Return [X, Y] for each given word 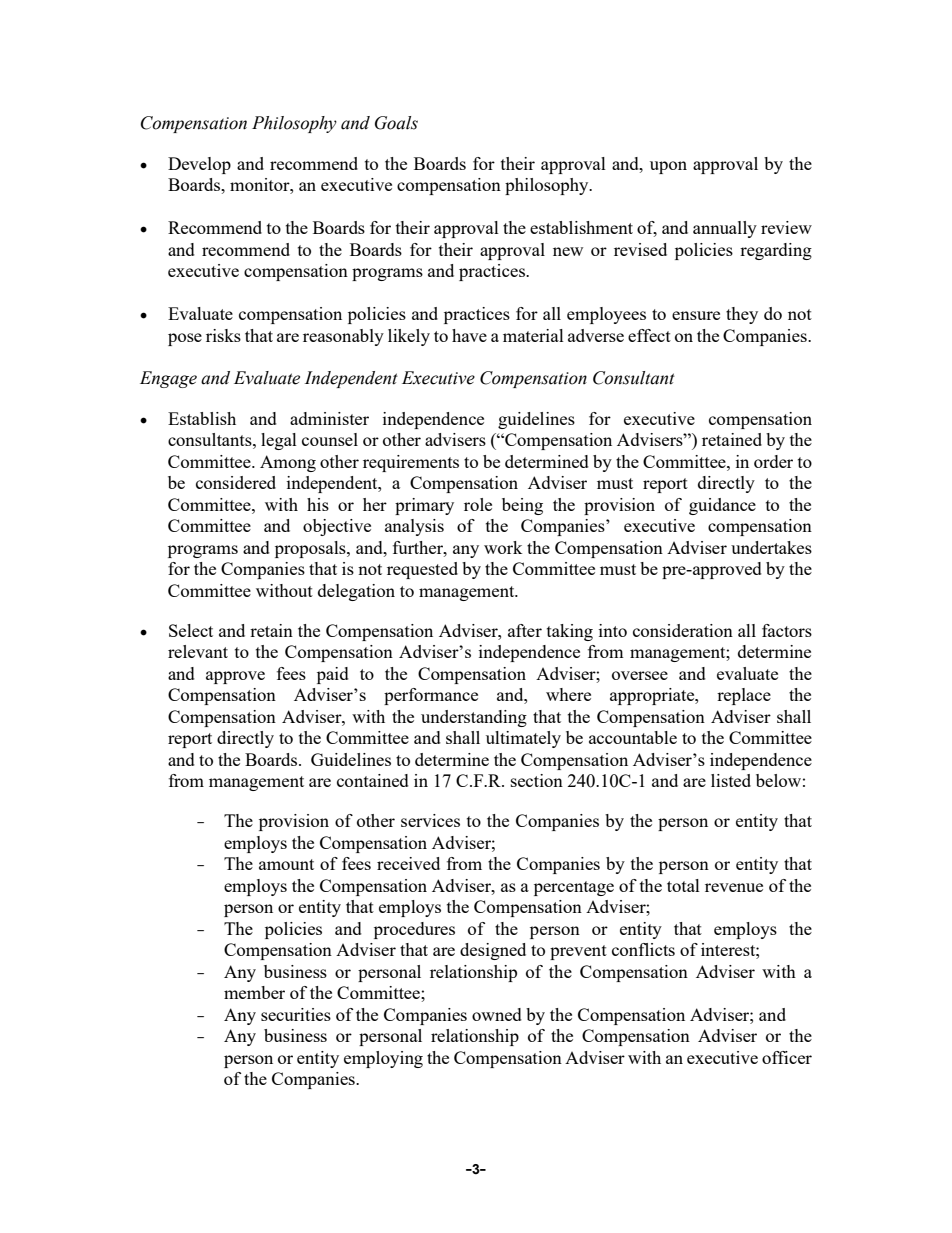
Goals [396, 123]
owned [497, 1014]
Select [191, 630]
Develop [199, 165]
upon [668, 167]
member [254, 992]
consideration [683, 630]
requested [422, 570]
